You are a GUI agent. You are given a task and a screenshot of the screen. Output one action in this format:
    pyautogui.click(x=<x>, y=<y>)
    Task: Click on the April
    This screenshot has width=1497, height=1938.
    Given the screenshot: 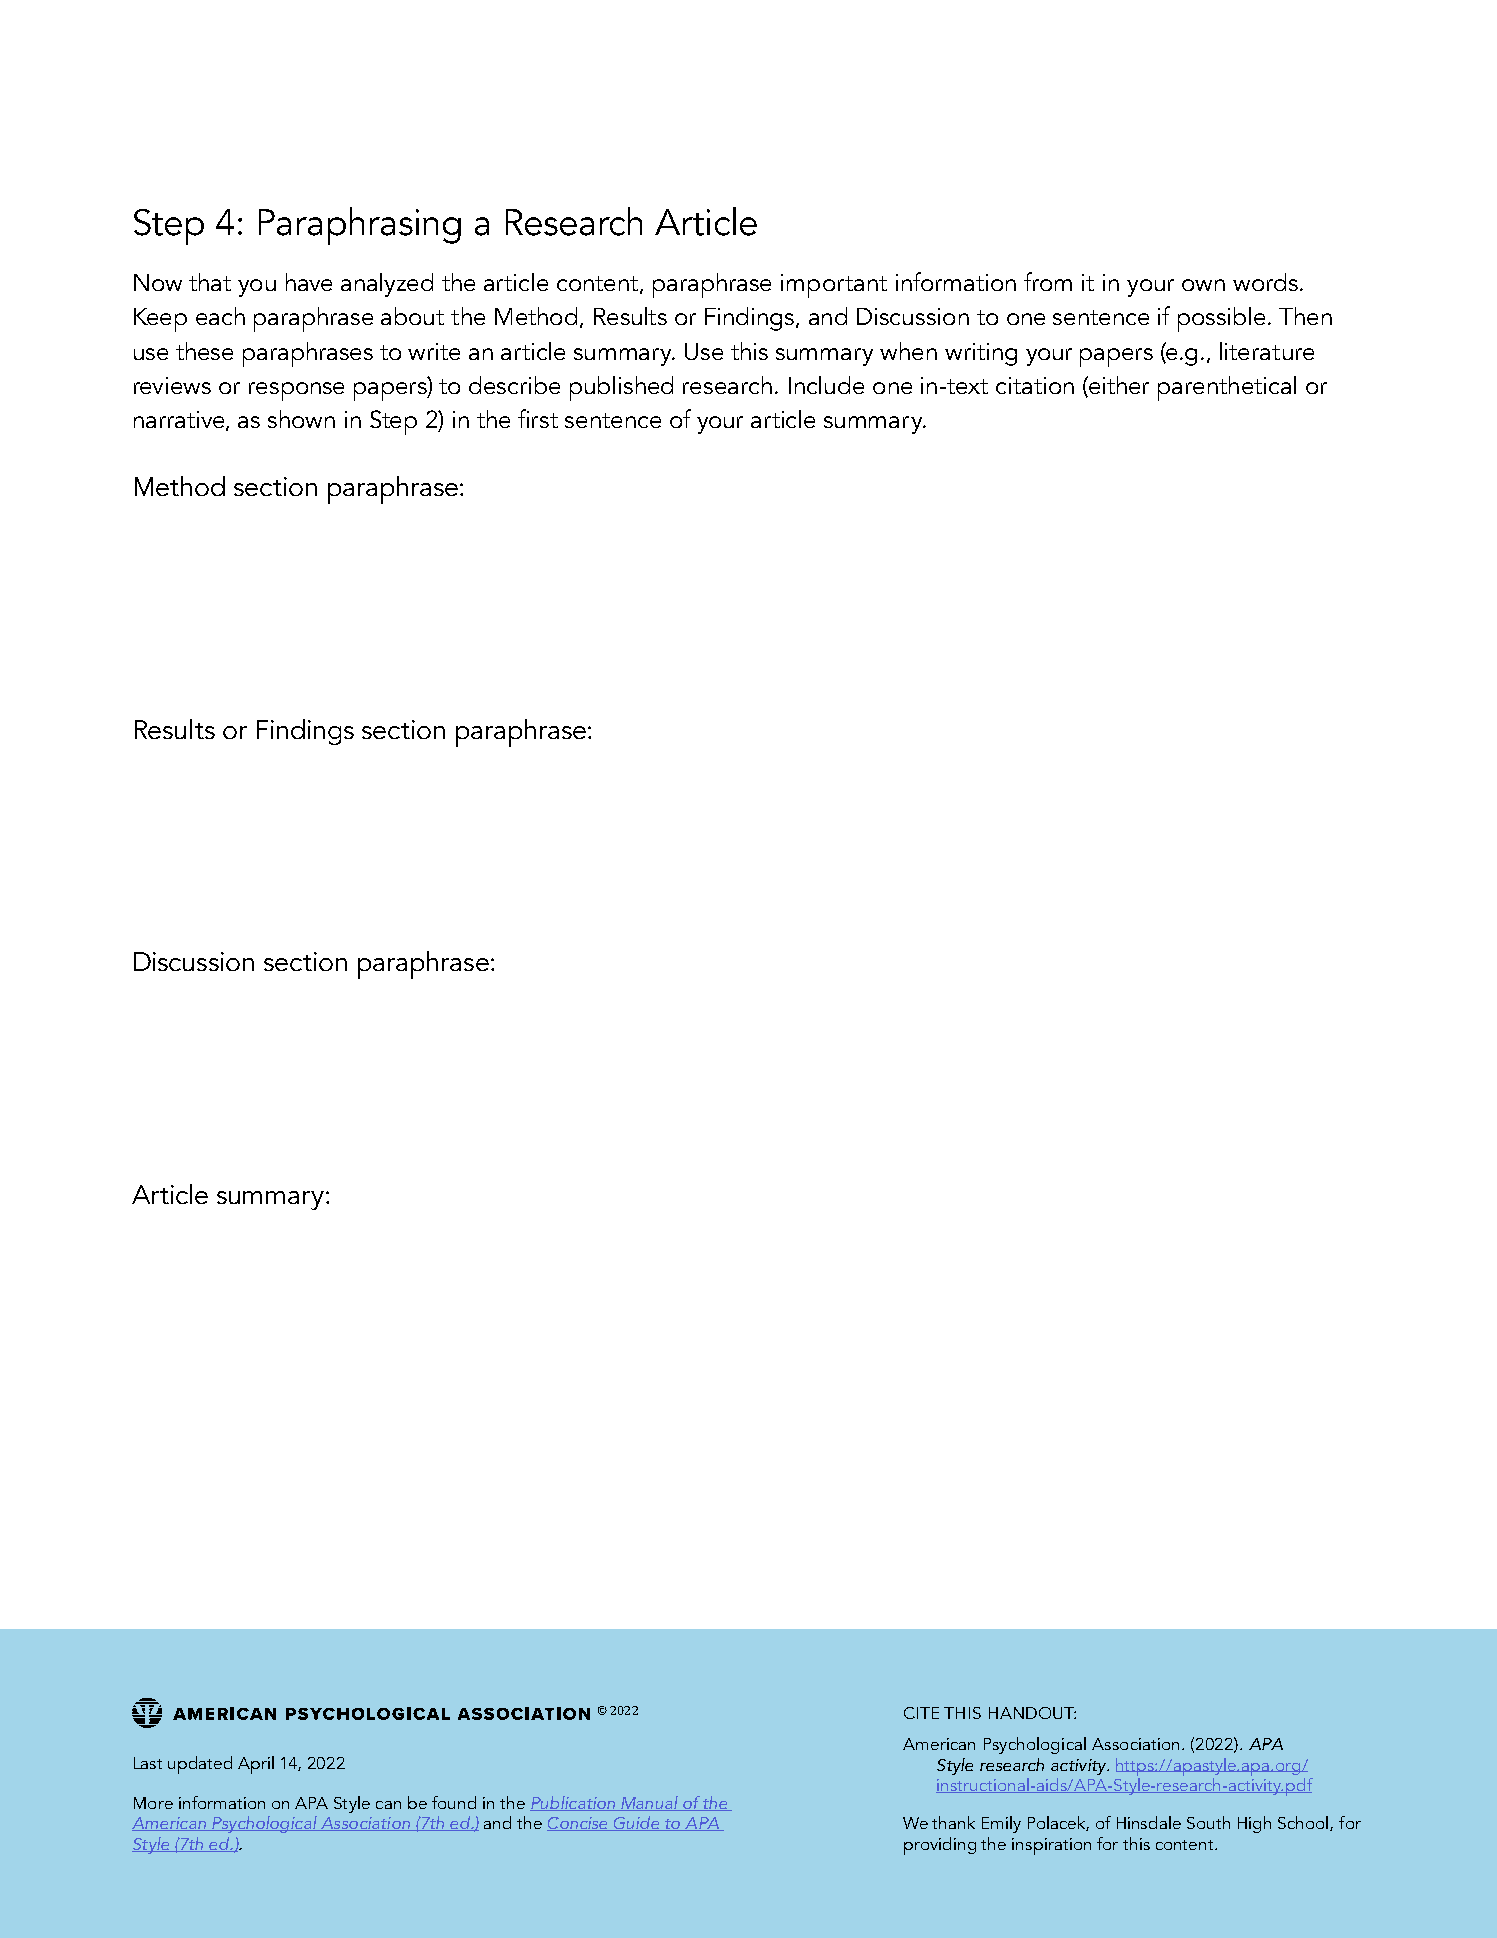 What is the action you would take?
    pyautogui.click(x=256, y=1765)
